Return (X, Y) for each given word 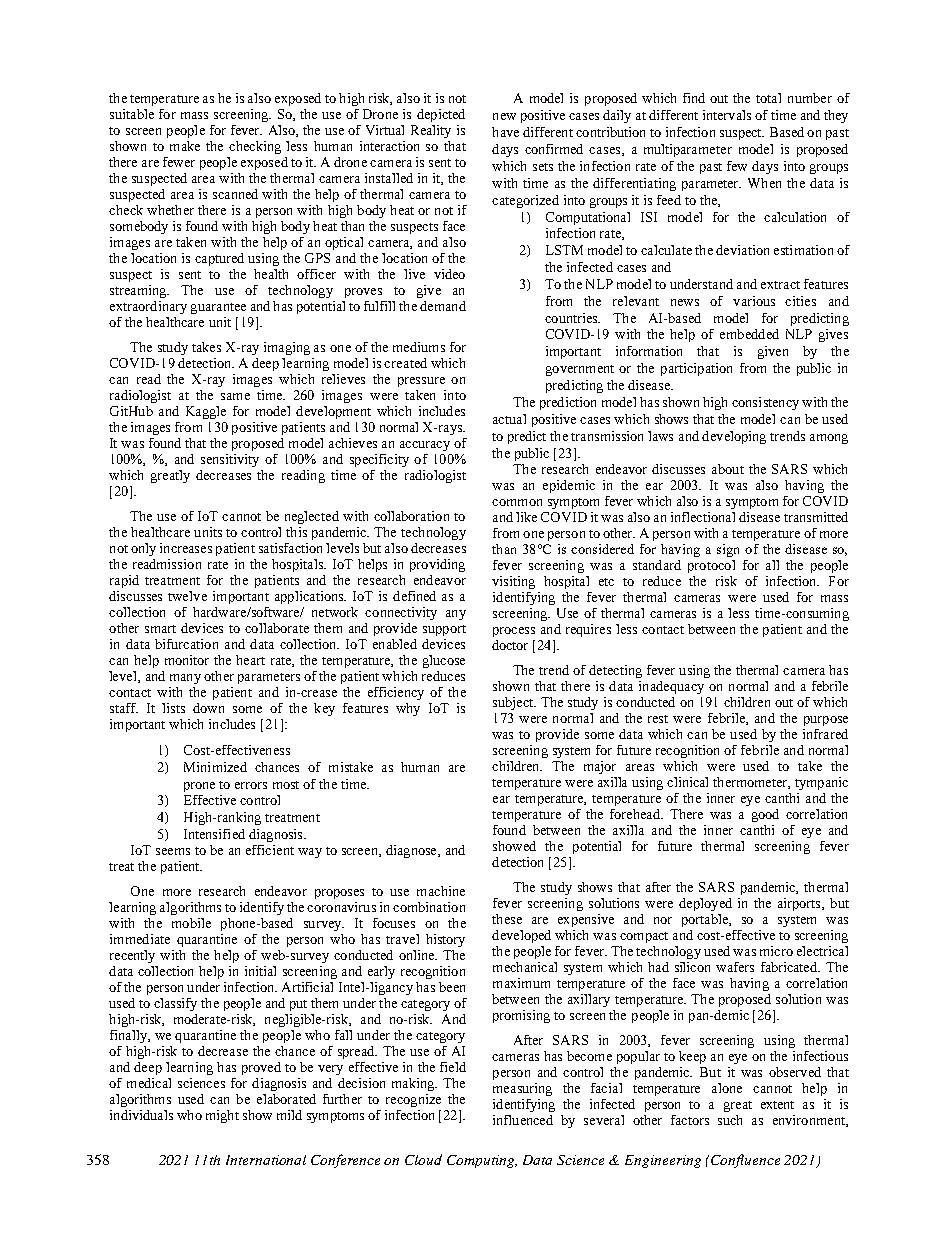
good (765, 815)
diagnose (412, 851)
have (505, 132)
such (730, 1120)
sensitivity (230, 460)
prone (199, 787)
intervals (727, 115)
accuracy (425, 446)
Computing (482, 1161)
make (185, 146)
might (222, 1116)
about (728, 469)
